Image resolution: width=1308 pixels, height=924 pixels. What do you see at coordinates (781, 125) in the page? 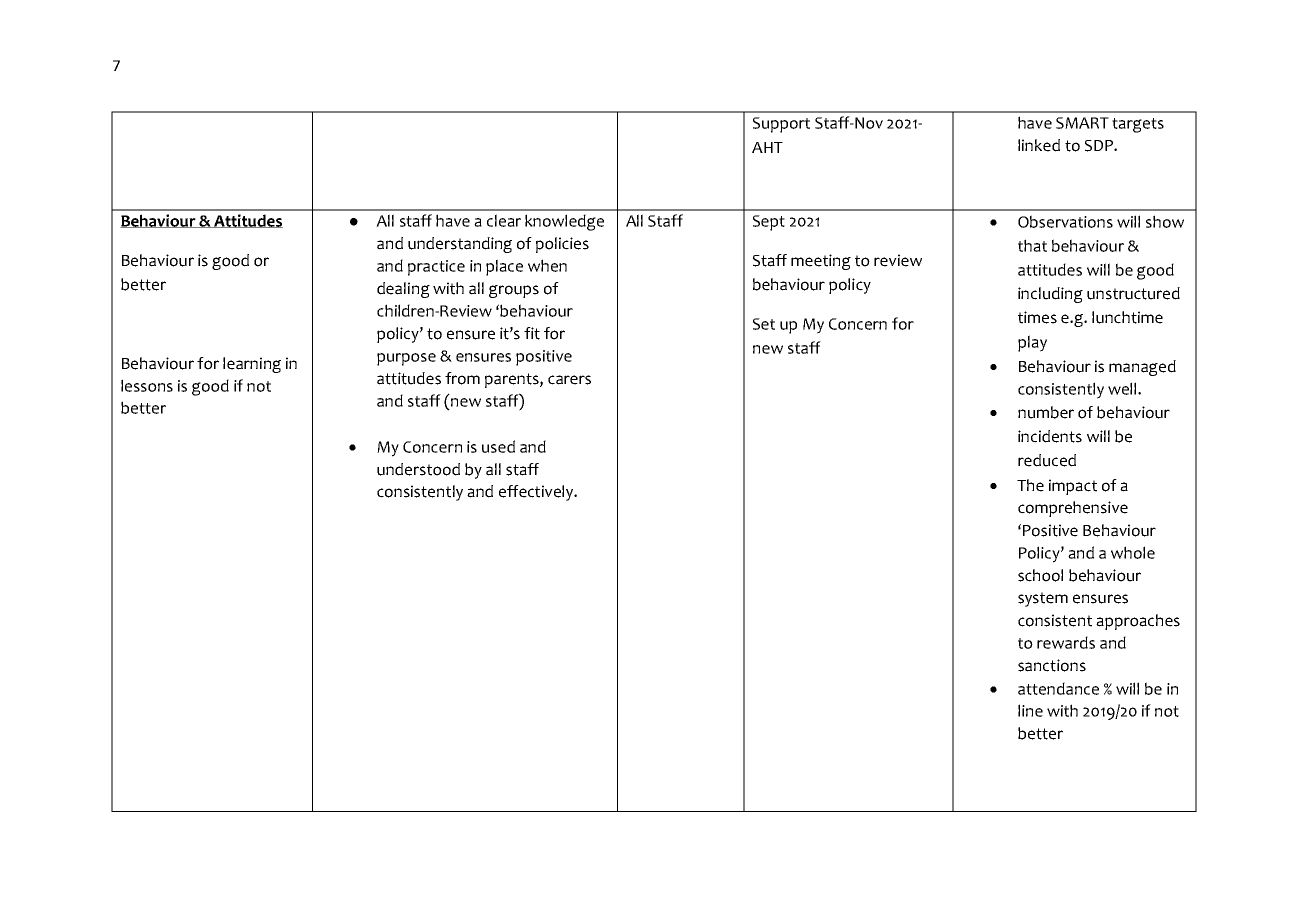
I see `Support` at bounding box center [781, 125].
